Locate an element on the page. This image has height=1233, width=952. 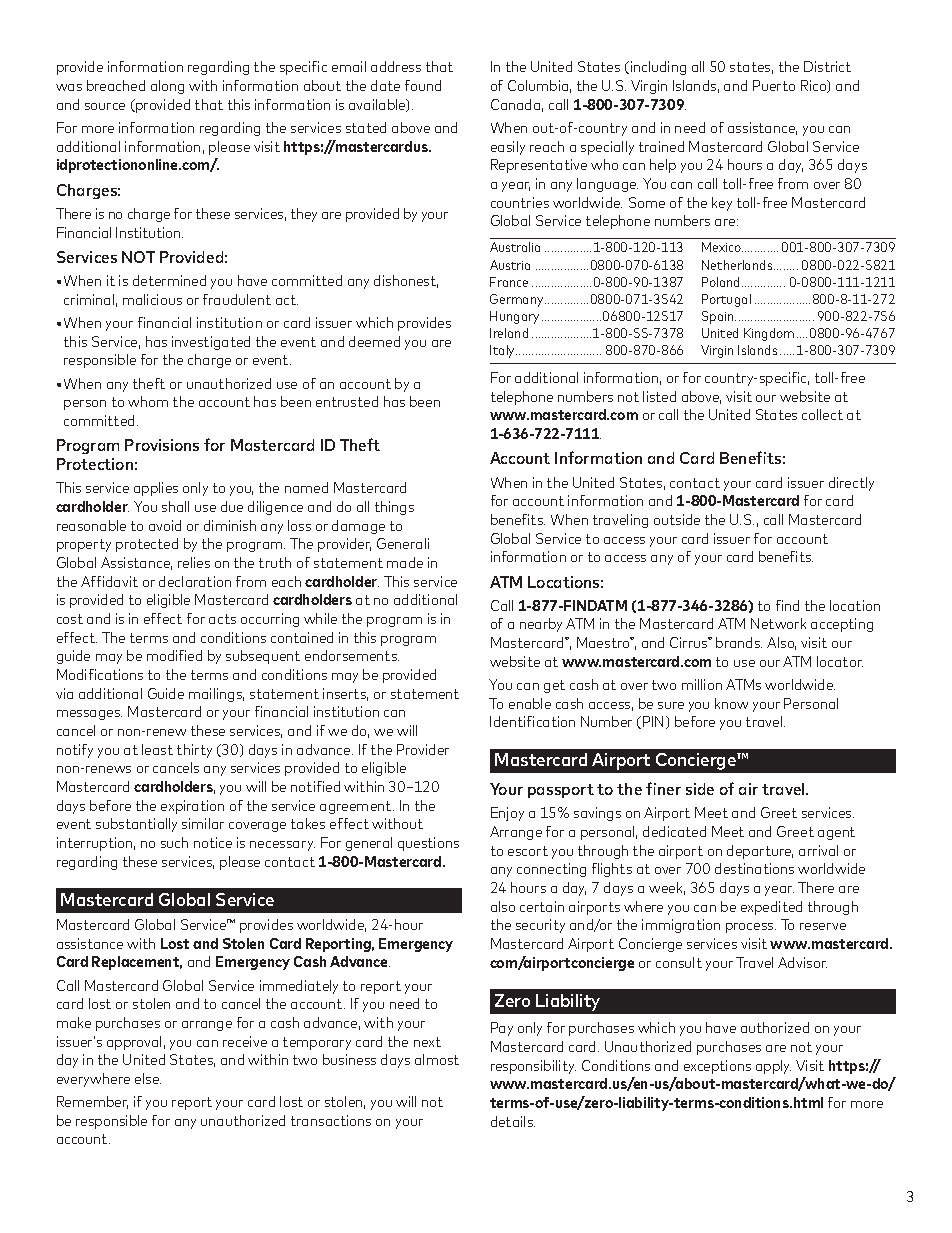
declaration is located at coordinates (195, 581).
